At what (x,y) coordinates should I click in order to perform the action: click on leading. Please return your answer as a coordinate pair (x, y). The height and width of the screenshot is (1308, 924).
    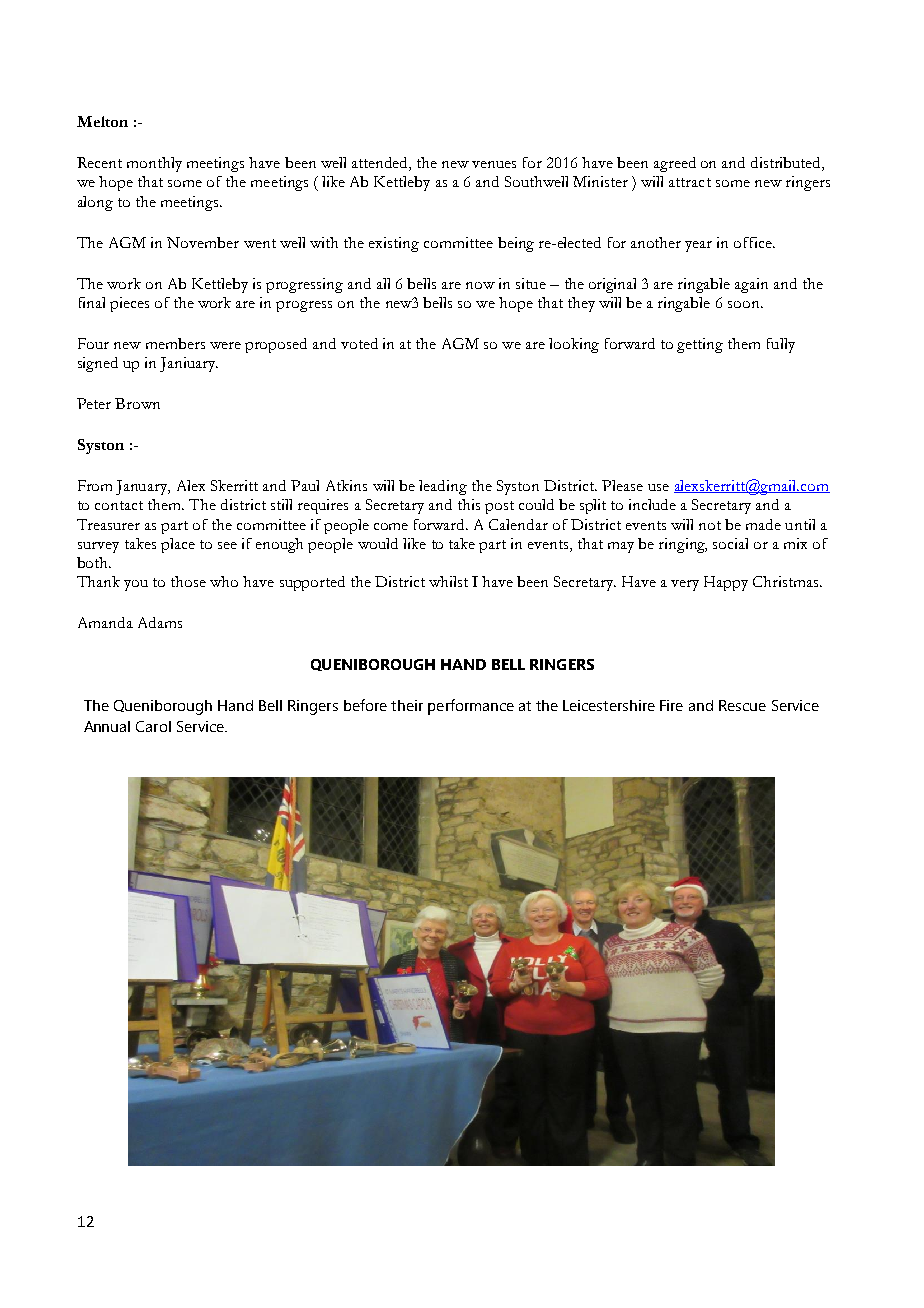
    Looking at the image, I should click on (443, 487).
